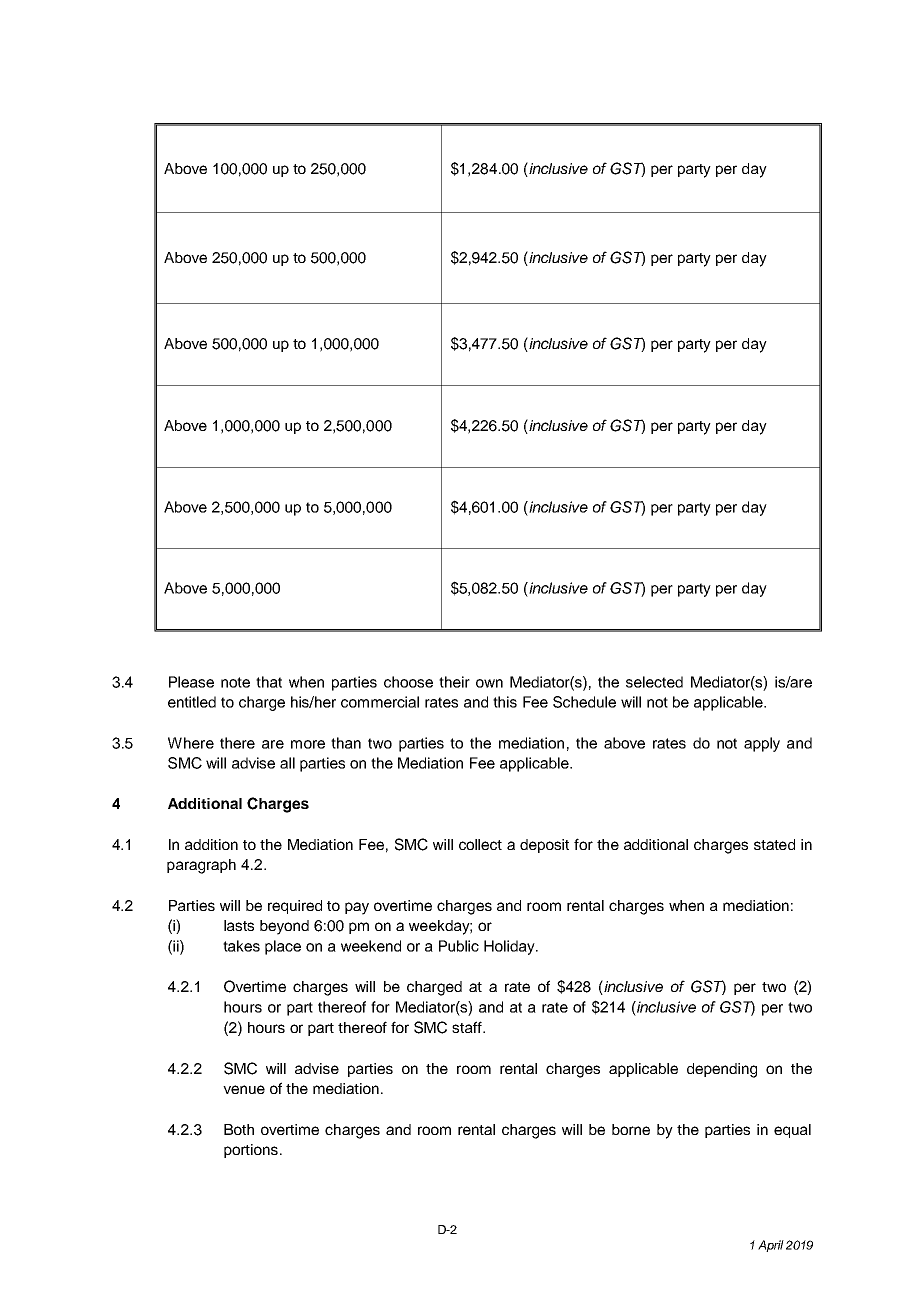 The width and height of the screenshot is (924, 1308). I want to click on that, so click(269, 682).
